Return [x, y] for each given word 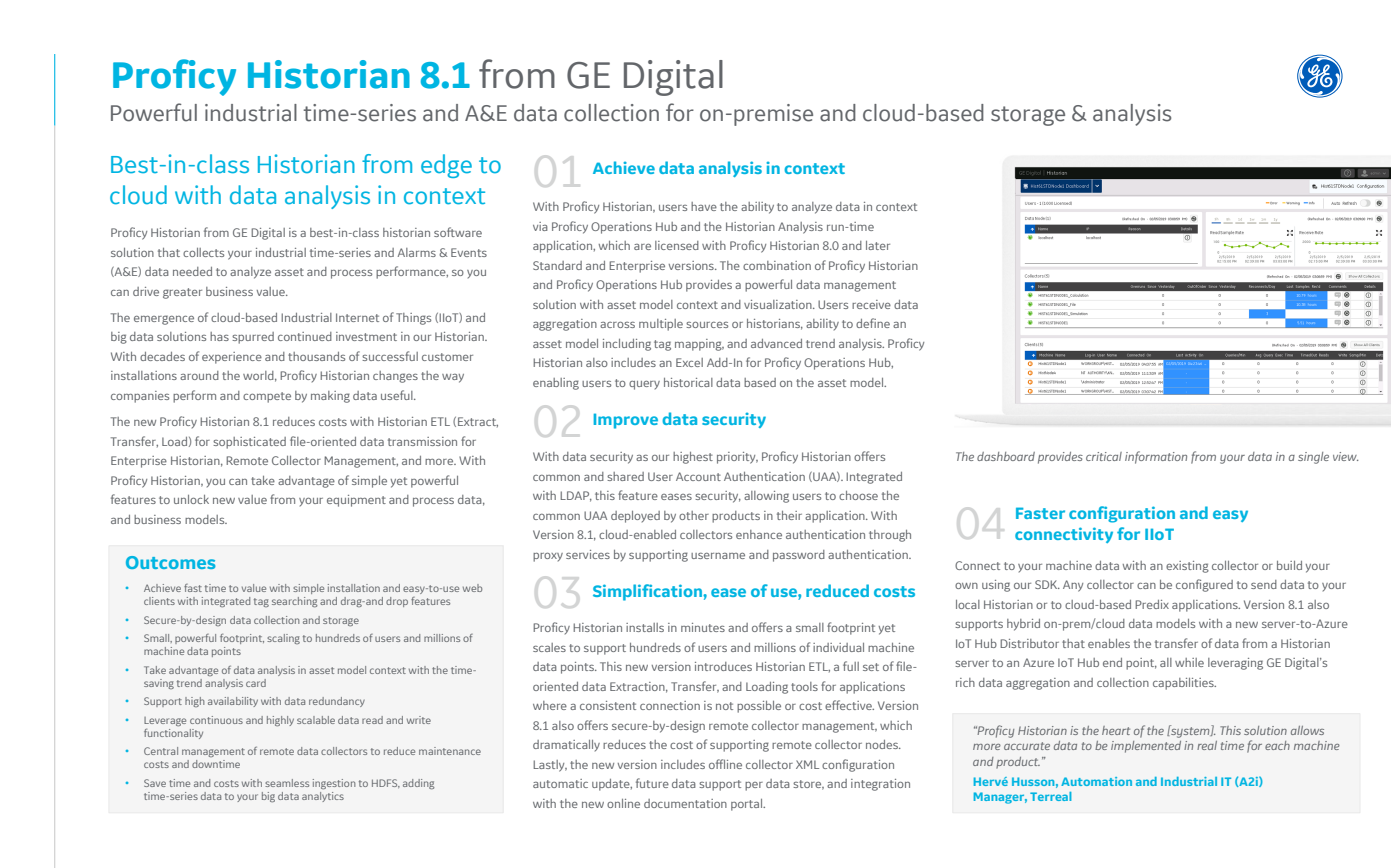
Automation [1096, 781]
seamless [287, 783]
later [878, 245]
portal [748, 805]
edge [446, 166]
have [704, 206]
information [1156, 457]
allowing [766, 497]
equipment [356, 501]
